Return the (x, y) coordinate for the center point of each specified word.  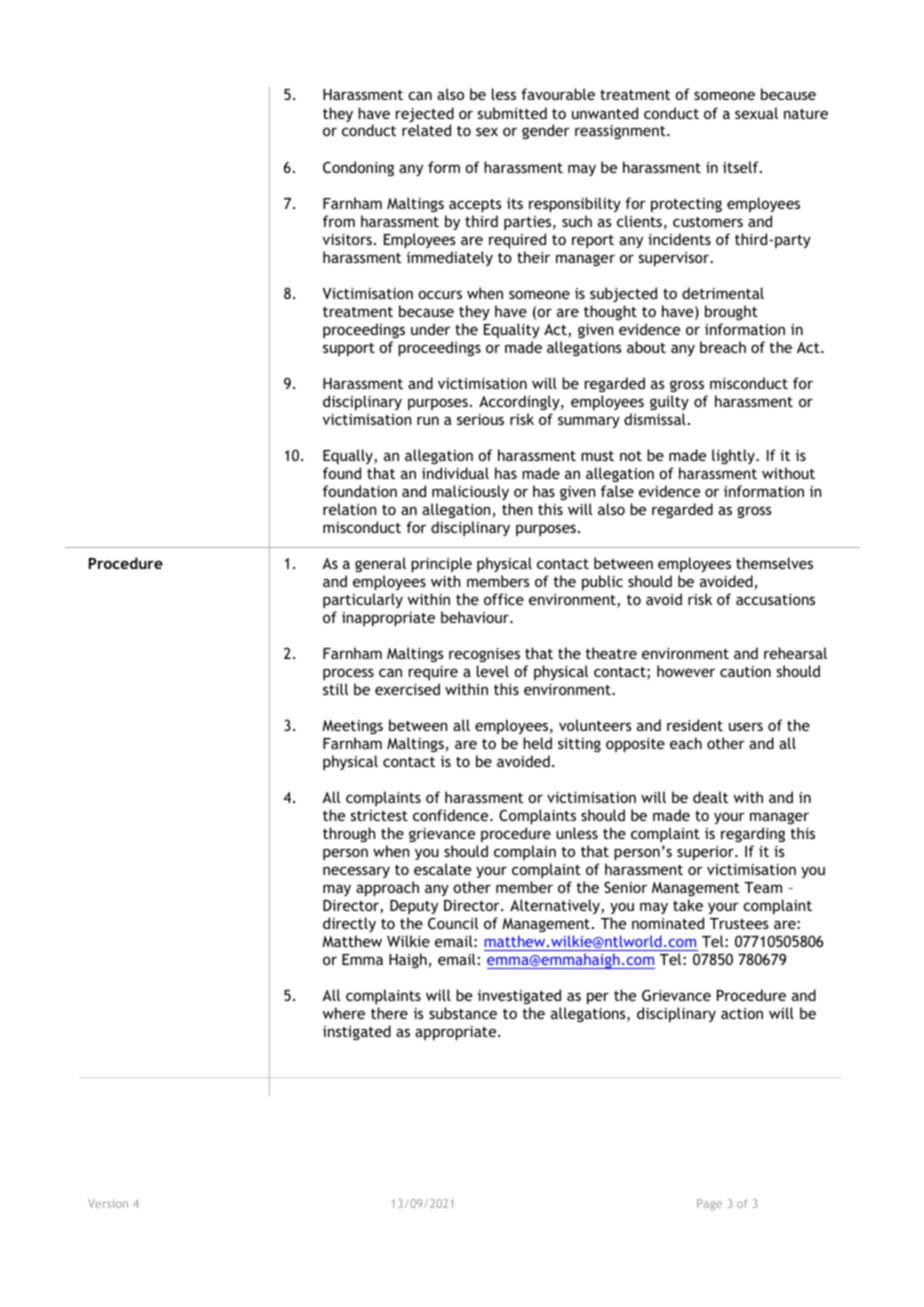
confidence (452, 815)
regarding (753, 834)
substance (463, 1013)
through (349, 834)
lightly (734, 456)
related (426, 130)
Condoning (358, 168)
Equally (349, 456)
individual (455, 473)
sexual (756, 113)
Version (108, 1203)
